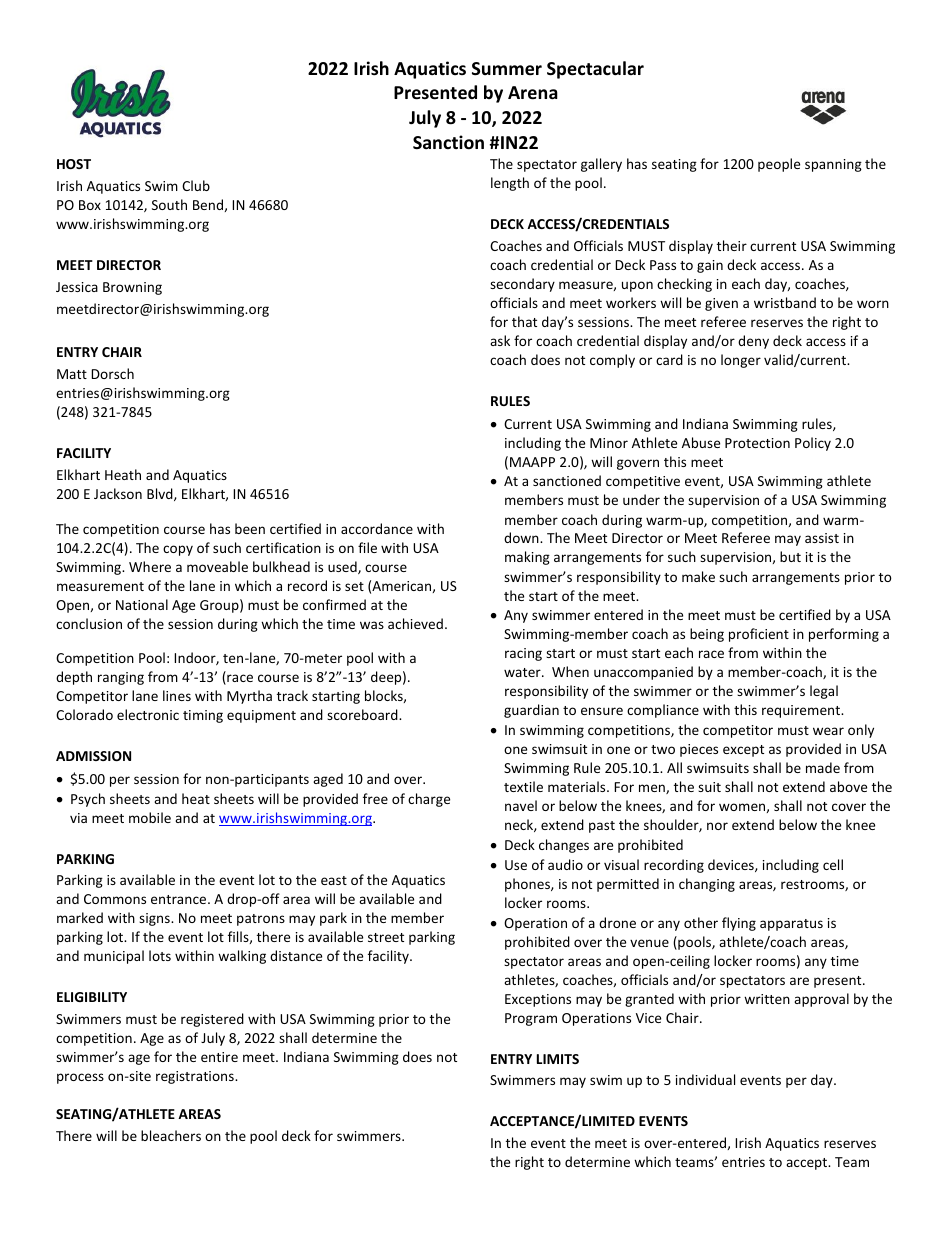  I want to click on Matt, so click(72, 374).
